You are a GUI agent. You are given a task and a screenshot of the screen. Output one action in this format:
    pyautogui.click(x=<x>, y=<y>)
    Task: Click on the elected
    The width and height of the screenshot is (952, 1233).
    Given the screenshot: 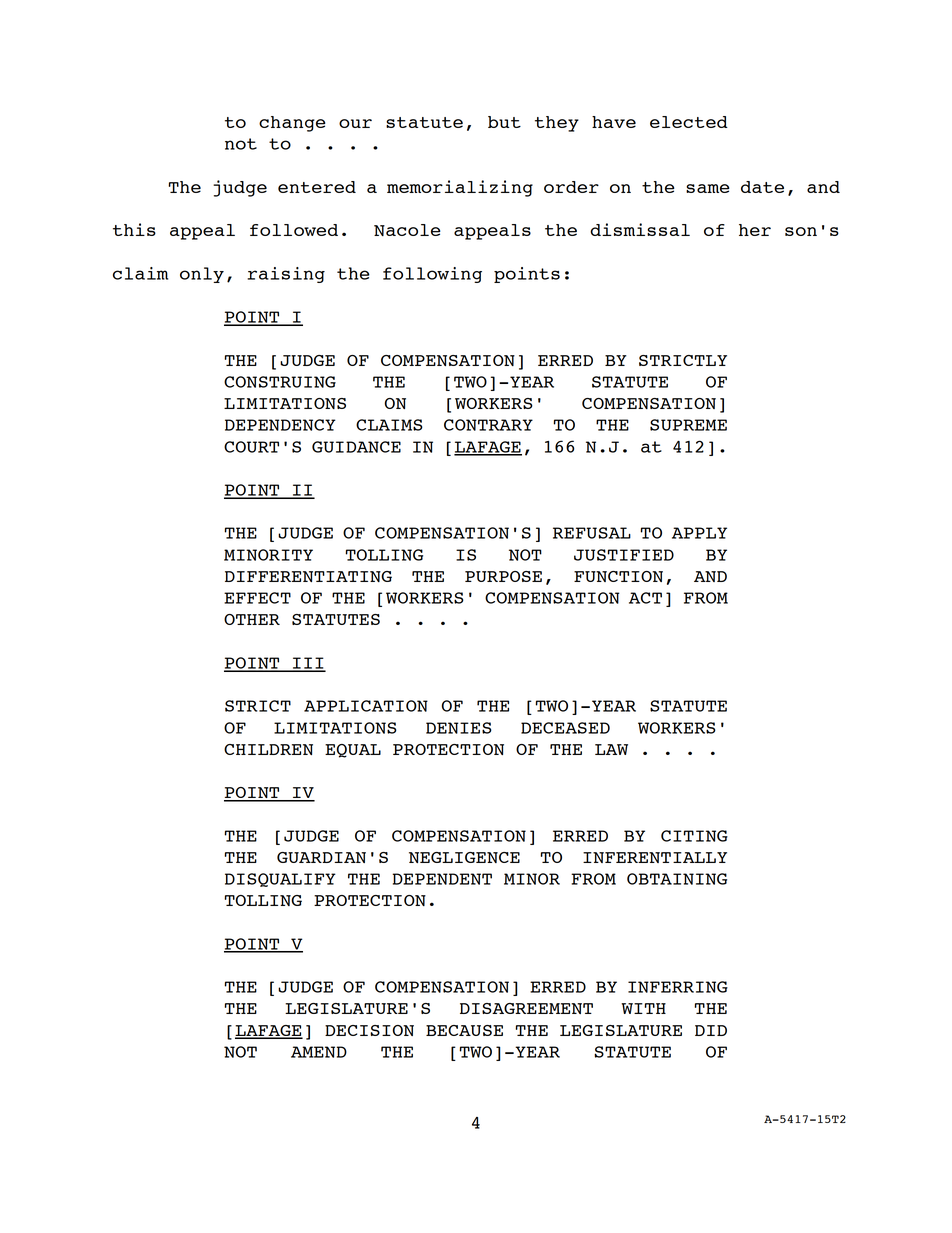 What is the action you would take?
    pyautogui.click(x=689, y=122)
